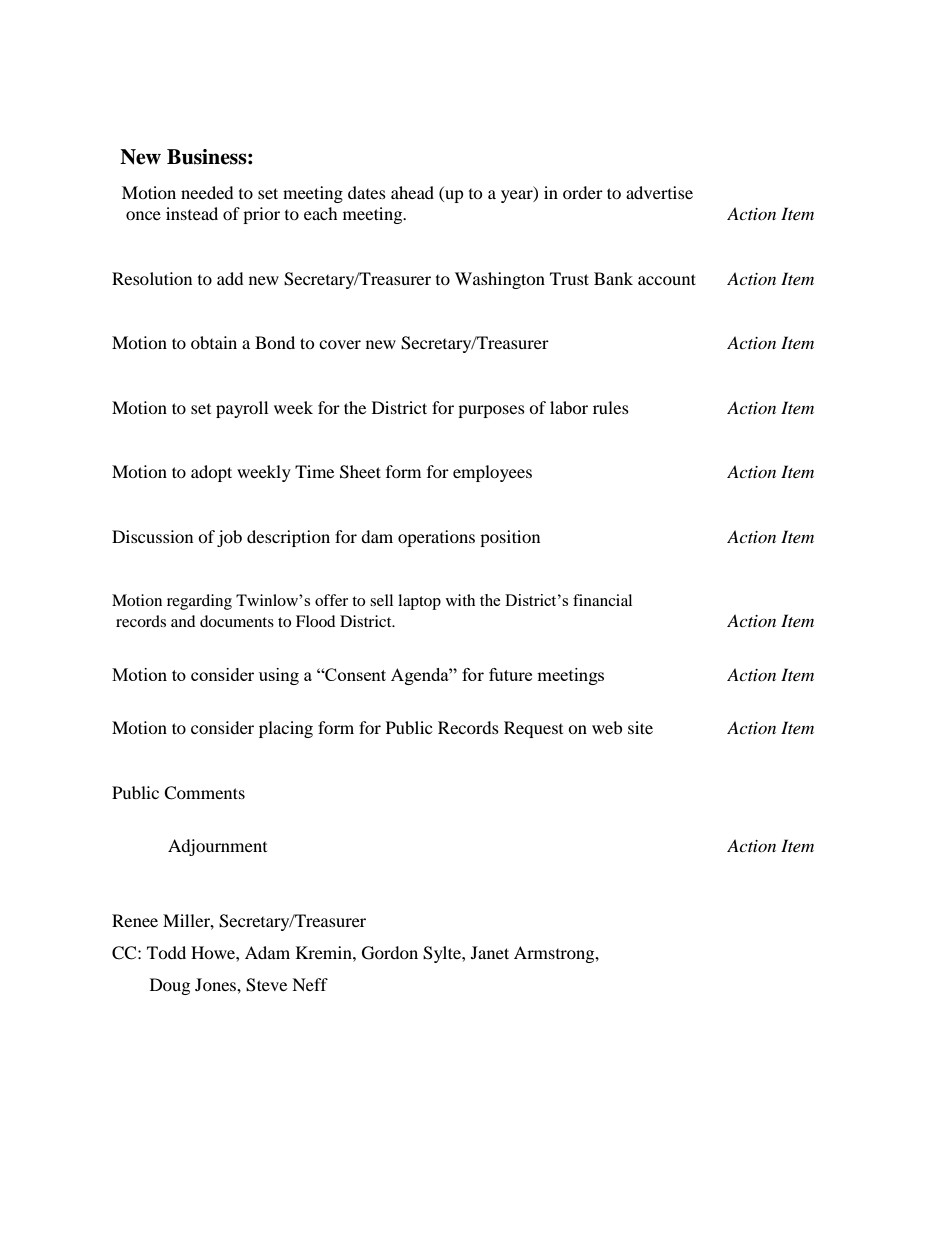  I want to click on Comments, so click(204, 793).
